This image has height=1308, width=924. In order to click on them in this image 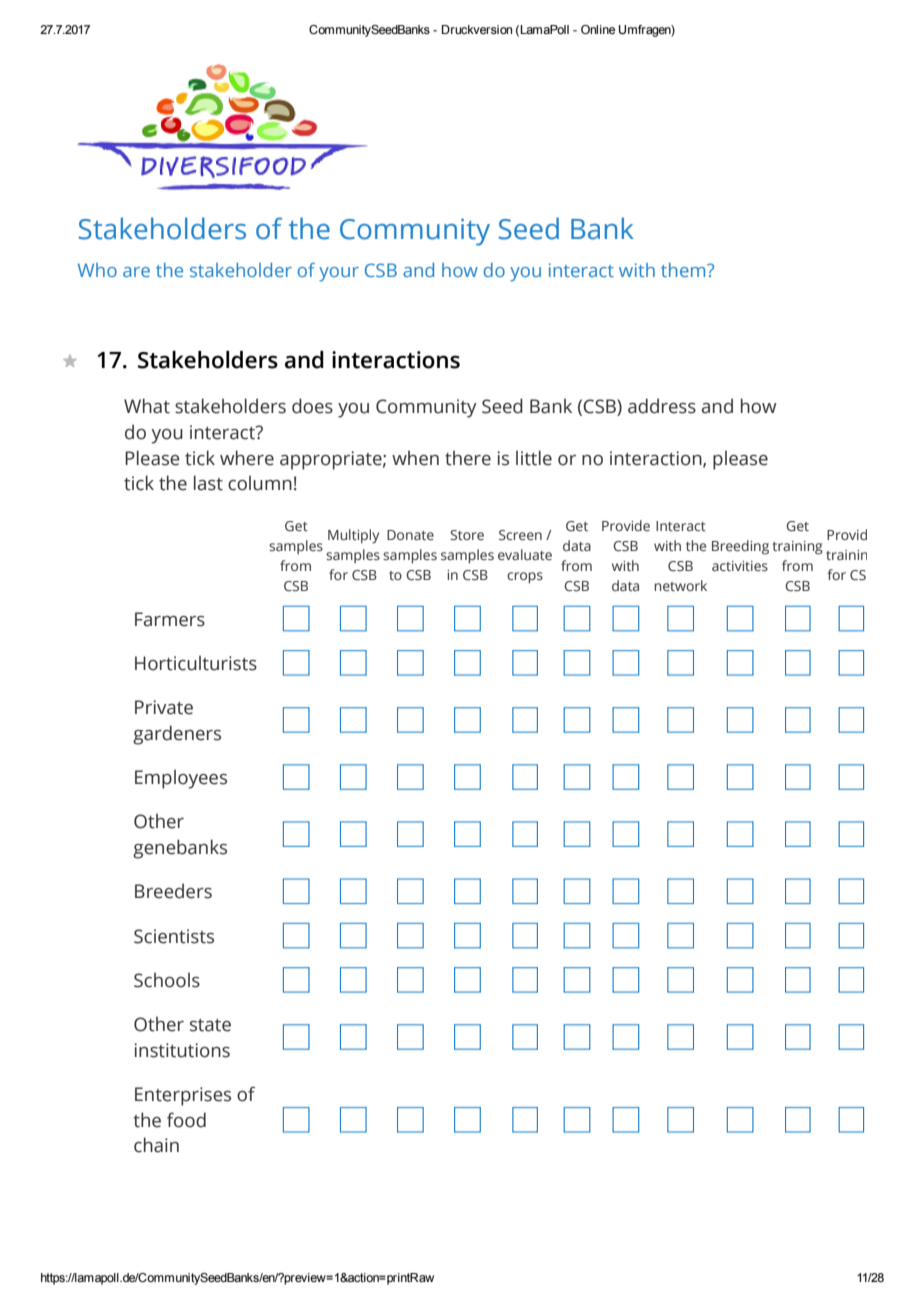, I will do `click(684, 270)`.
